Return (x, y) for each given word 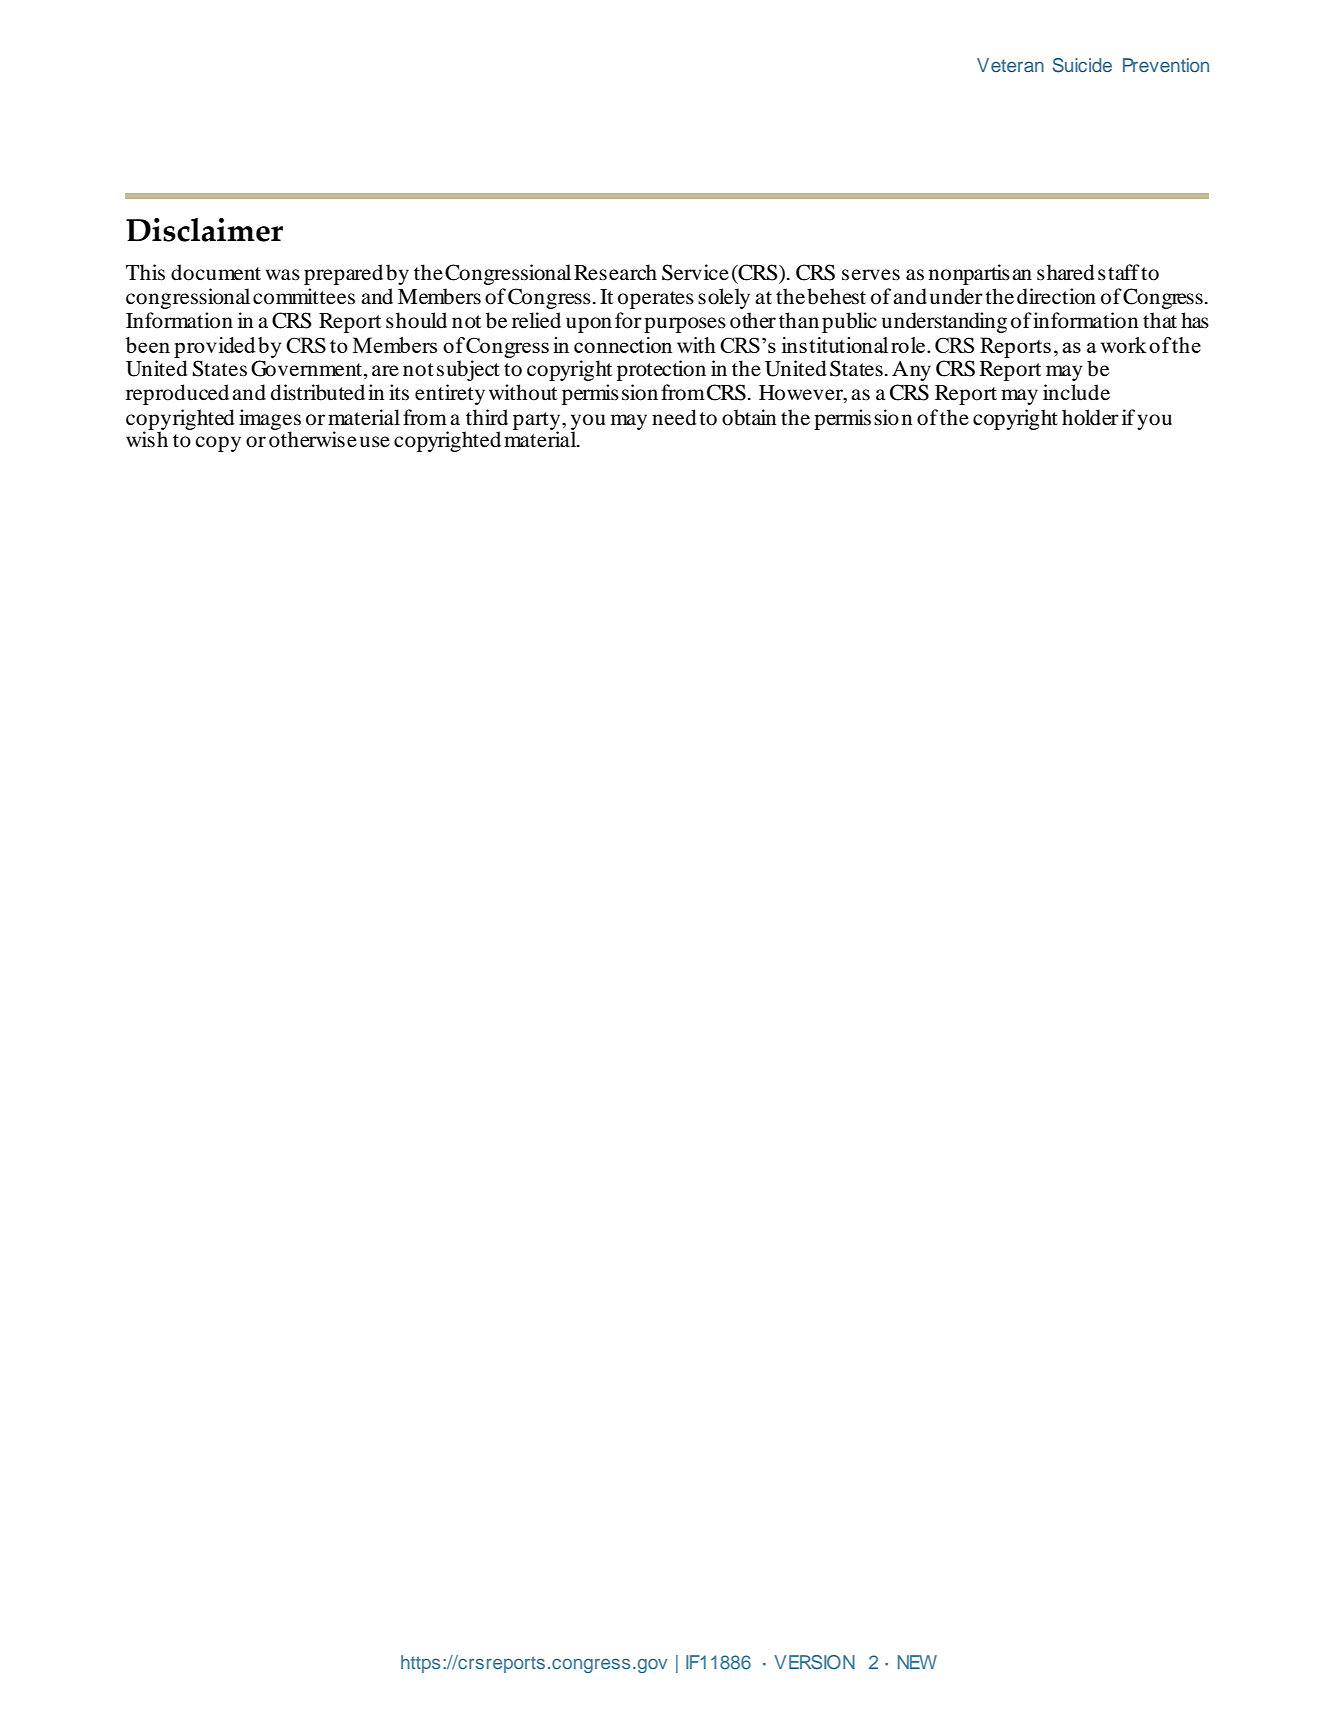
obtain (749, 417)
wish (147, 438)
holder (1090, 417)
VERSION (814, 1662)
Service (695, 272)
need (674, 417)
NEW (917, 1662)
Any (911, 371)
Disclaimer (204, 230)
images (270, 420)
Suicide (1082, 65)
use (375, 442)
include (1076, 392)
